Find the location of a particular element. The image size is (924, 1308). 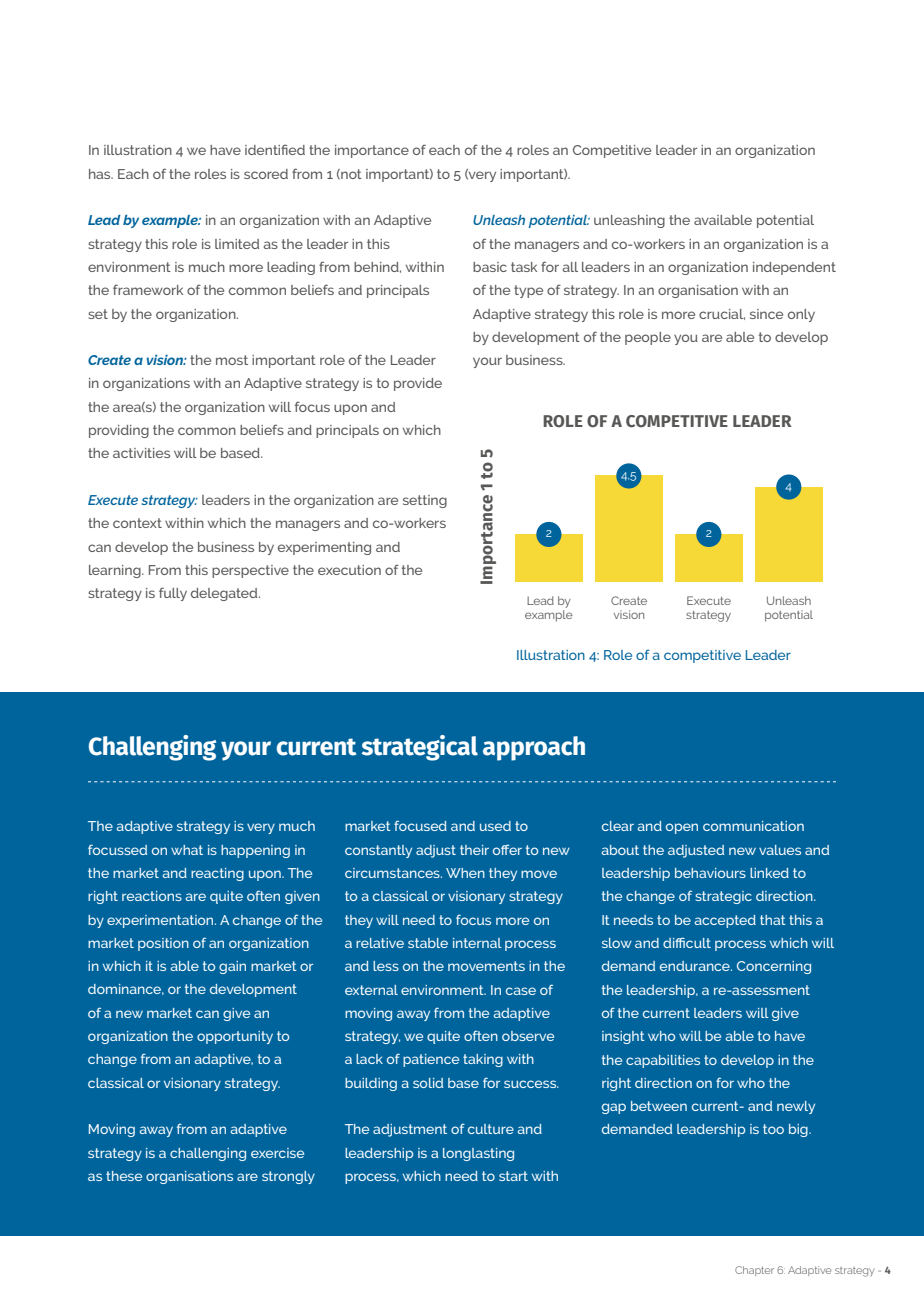

people is located at coordinates (648, 338).
